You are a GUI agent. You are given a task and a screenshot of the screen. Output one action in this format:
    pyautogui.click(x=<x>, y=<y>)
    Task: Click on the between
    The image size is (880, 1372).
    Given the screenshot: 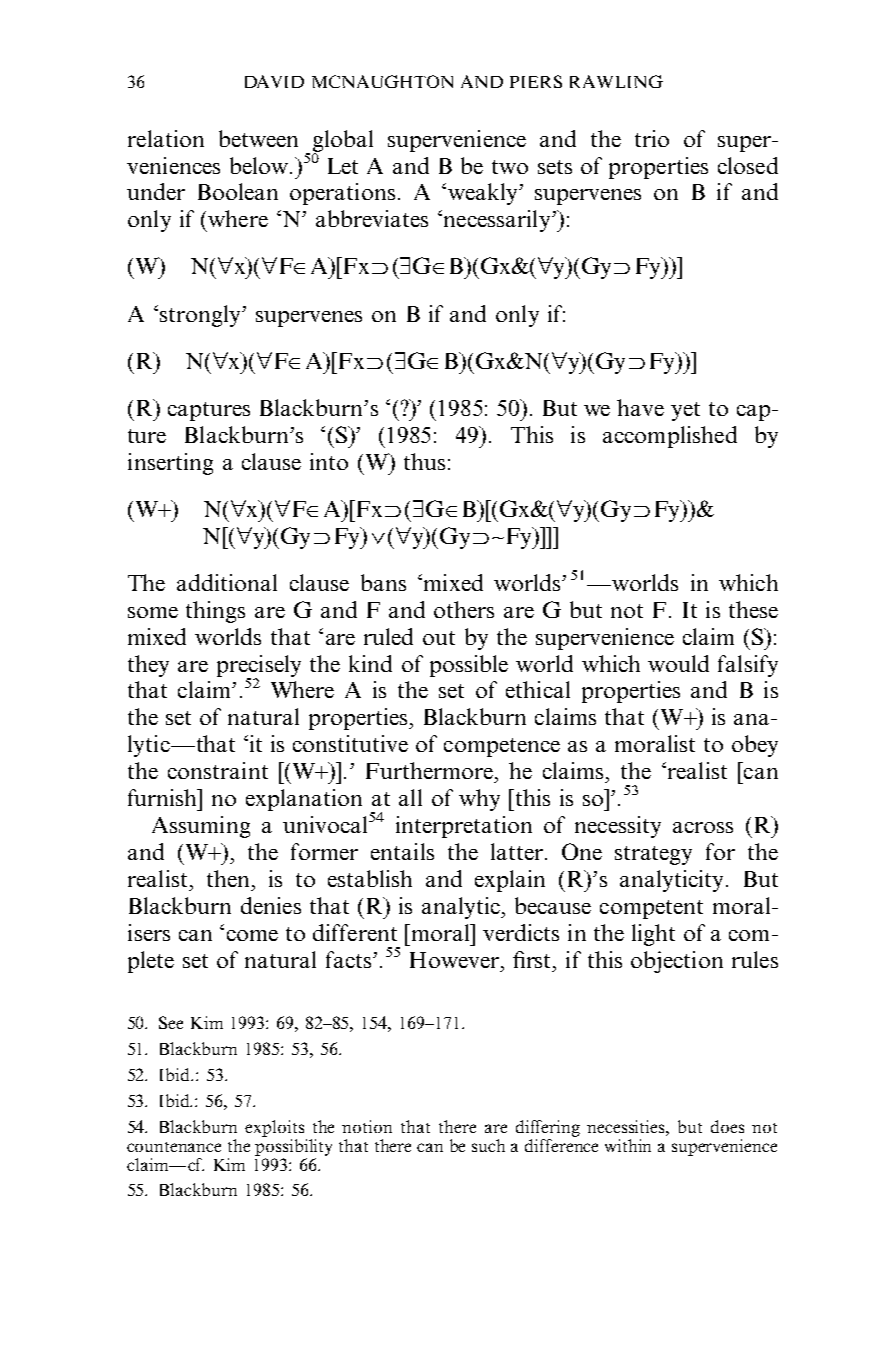 What is the action you would take?
    pyautogui.click(x=258, y=138)
